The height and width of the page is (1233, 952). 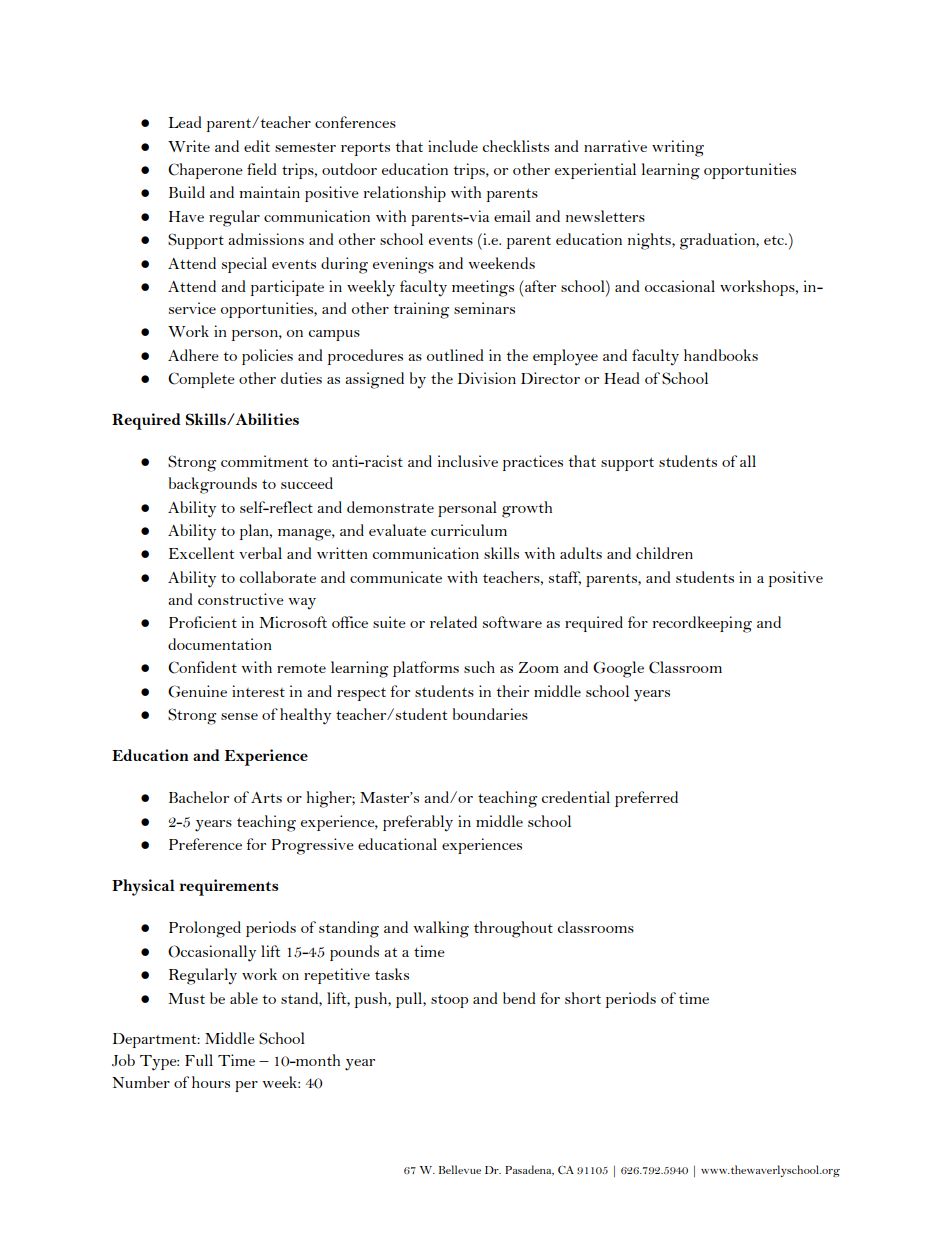 What do you see at coordinates (228, 887) in the page?
I see `requirements` at bounding box center [228, 887].
